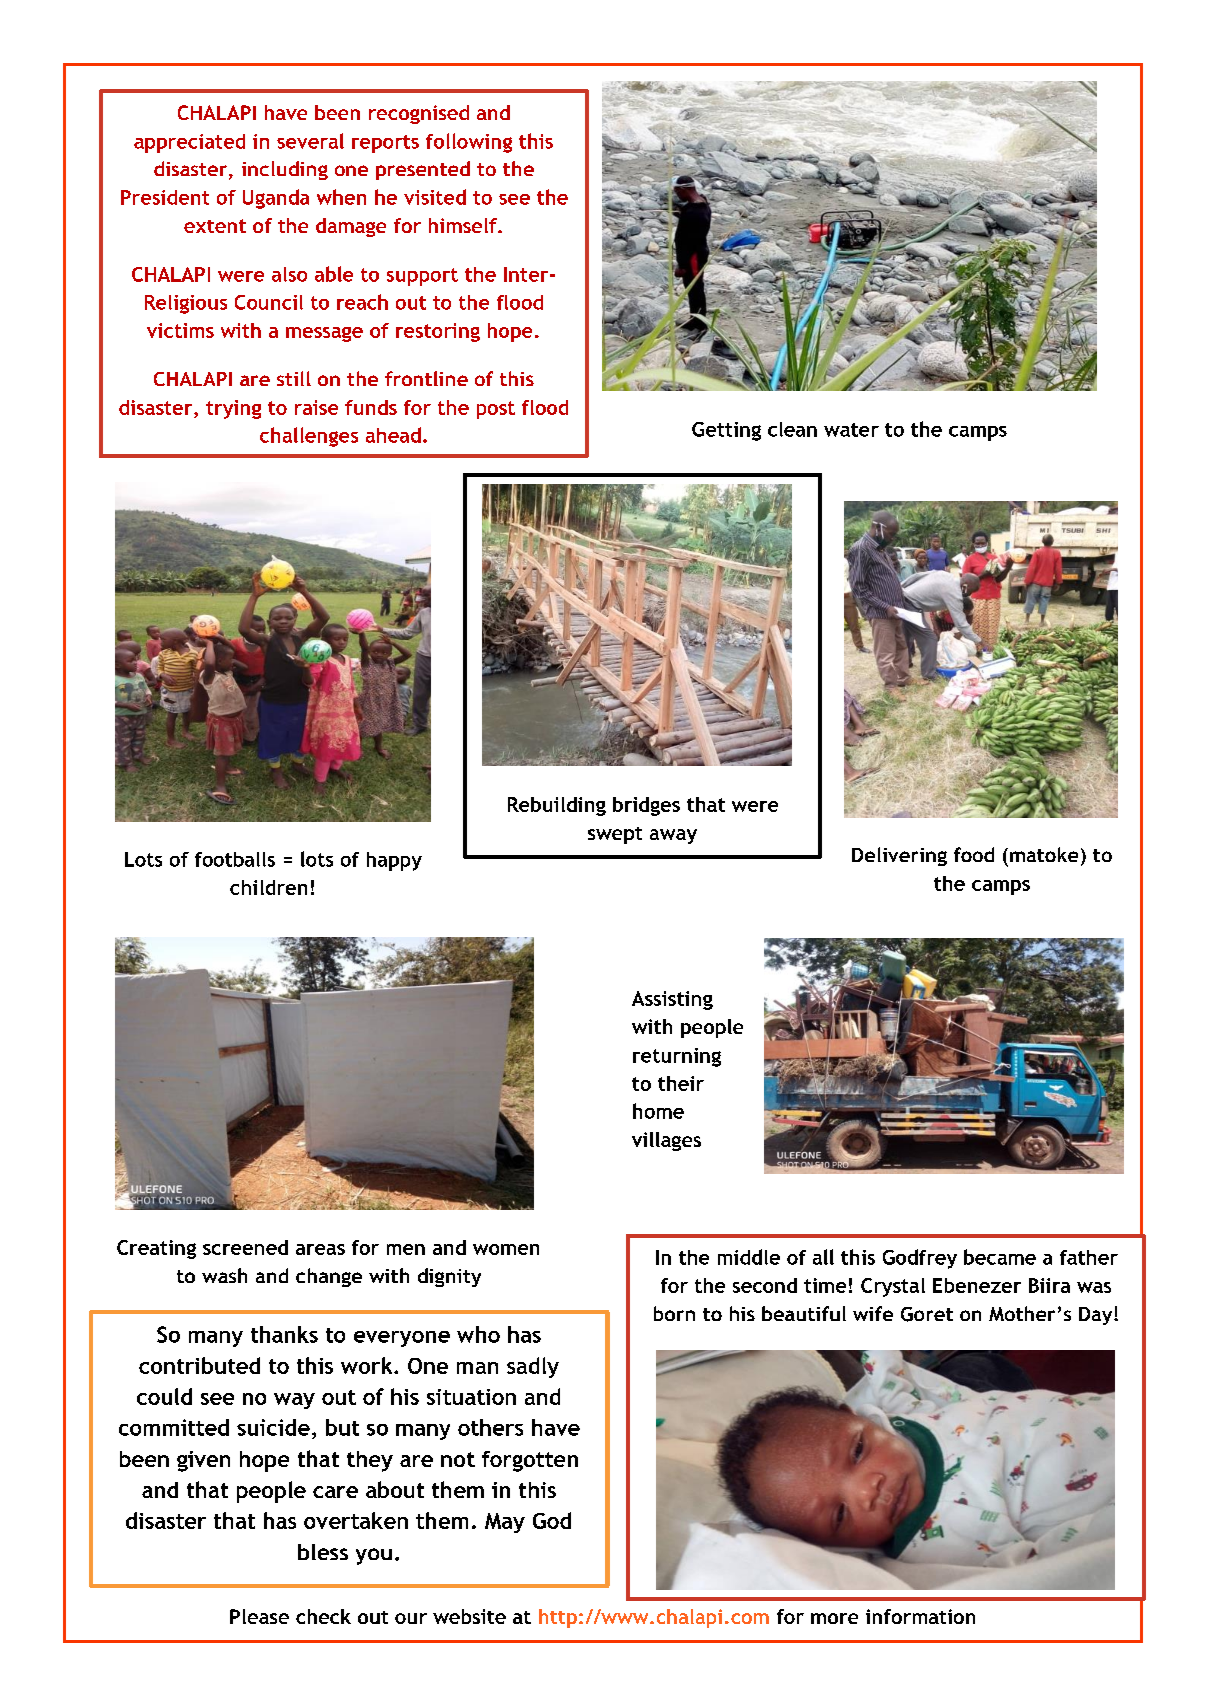  I want to click on Please, so click(259, 1616).
